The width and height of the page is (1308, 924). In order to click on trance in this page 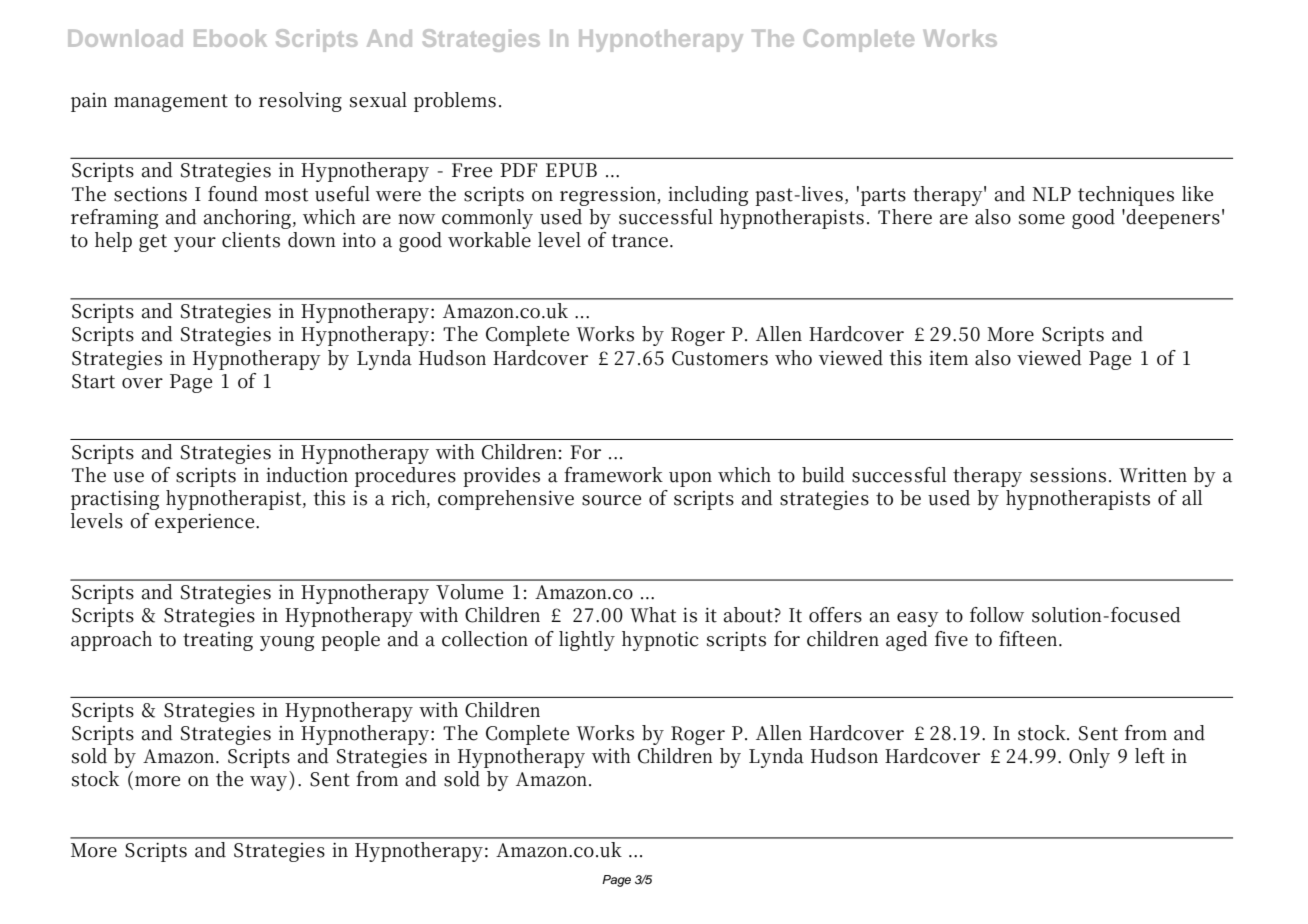, I will do `click(639, 241)`.
